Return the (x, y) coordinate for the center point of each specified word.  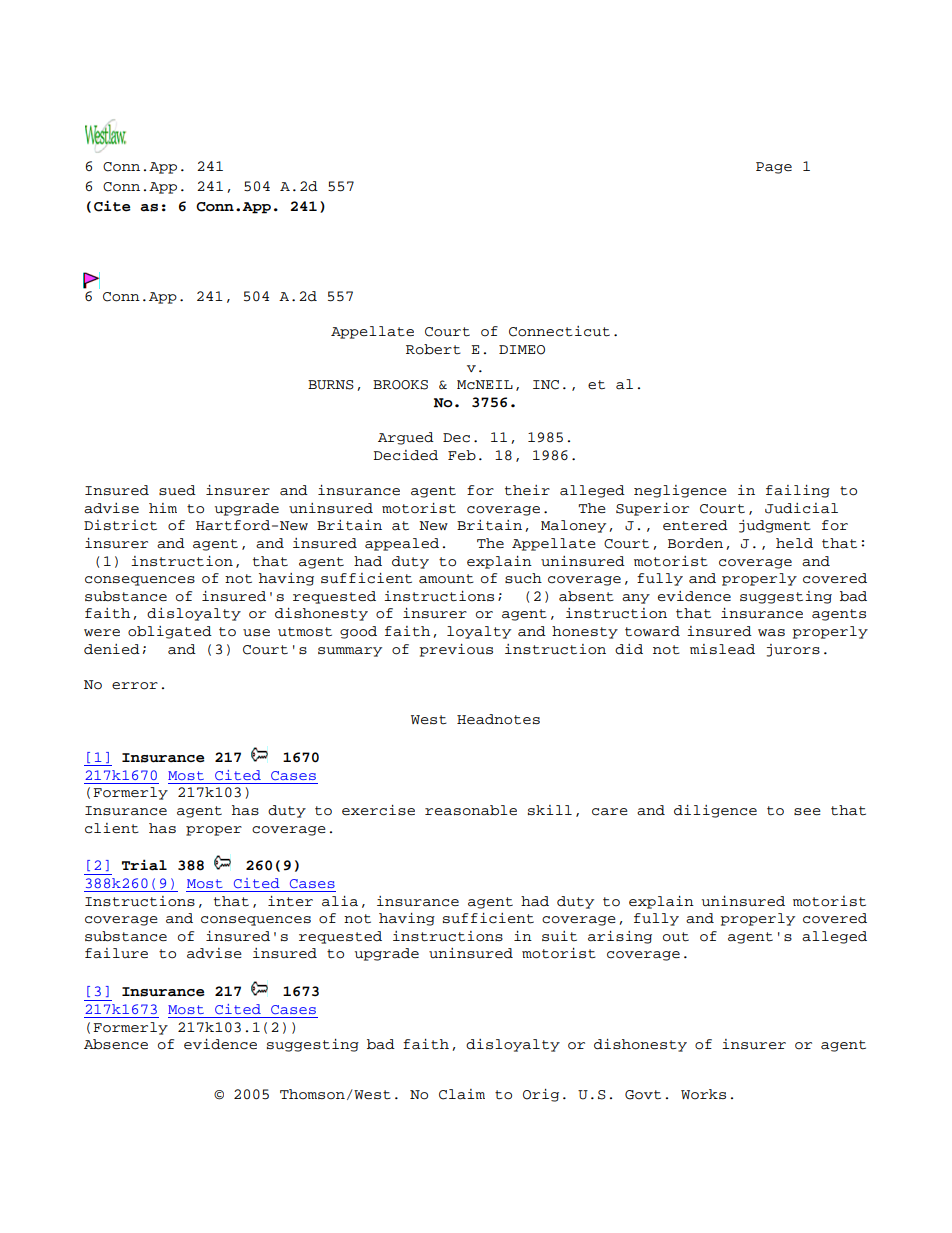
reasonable (471, 810)
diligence (715, 811)
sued (177, 490)
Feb (462, 455)
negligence (680, 491)
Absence (116, 1044)
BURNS (331, 385)
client (112, 828)
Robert (433, 349)
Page (774, 168)
